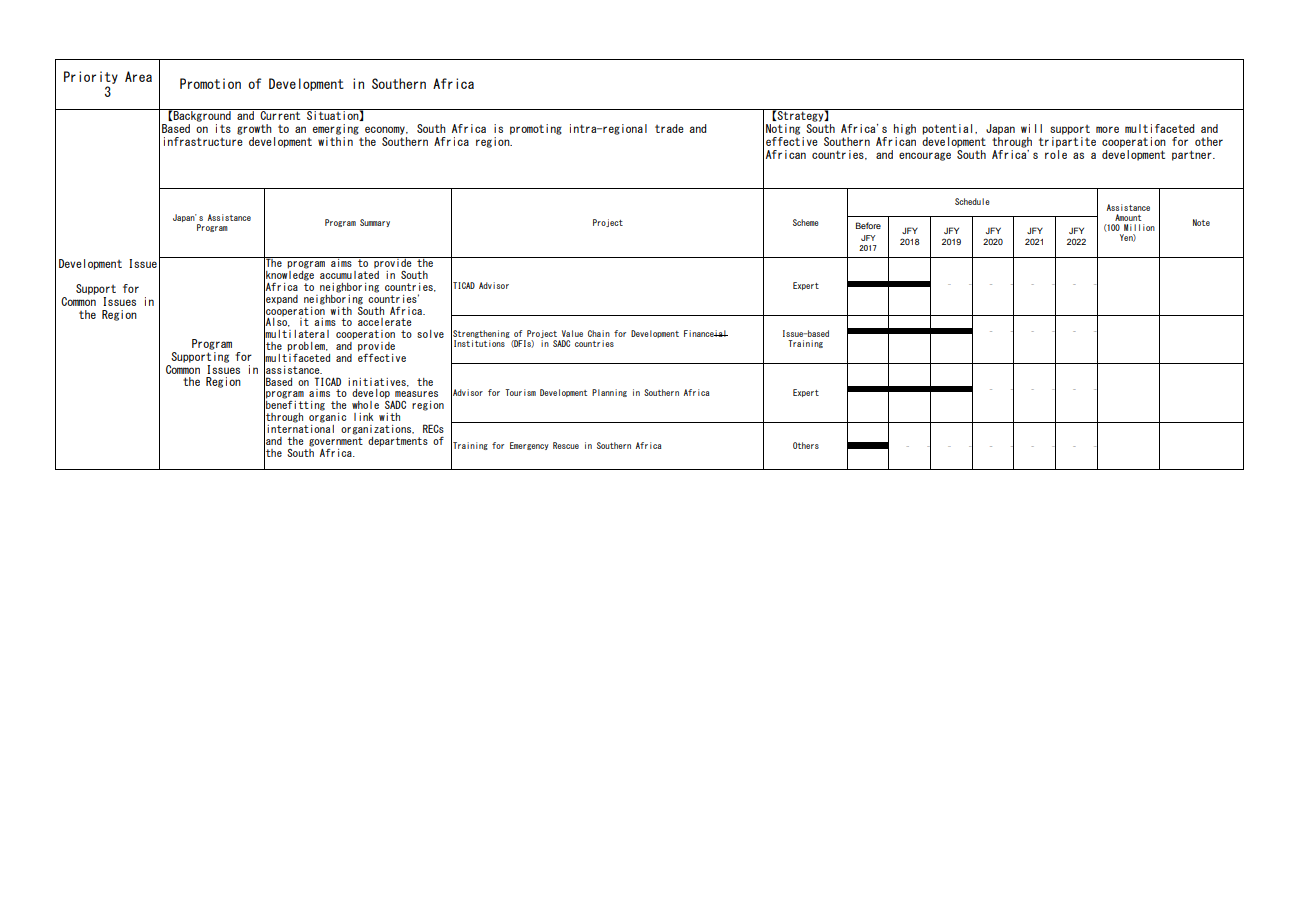 This image has height=924, width=1308. I want to click on Value, so click(572, 333).
